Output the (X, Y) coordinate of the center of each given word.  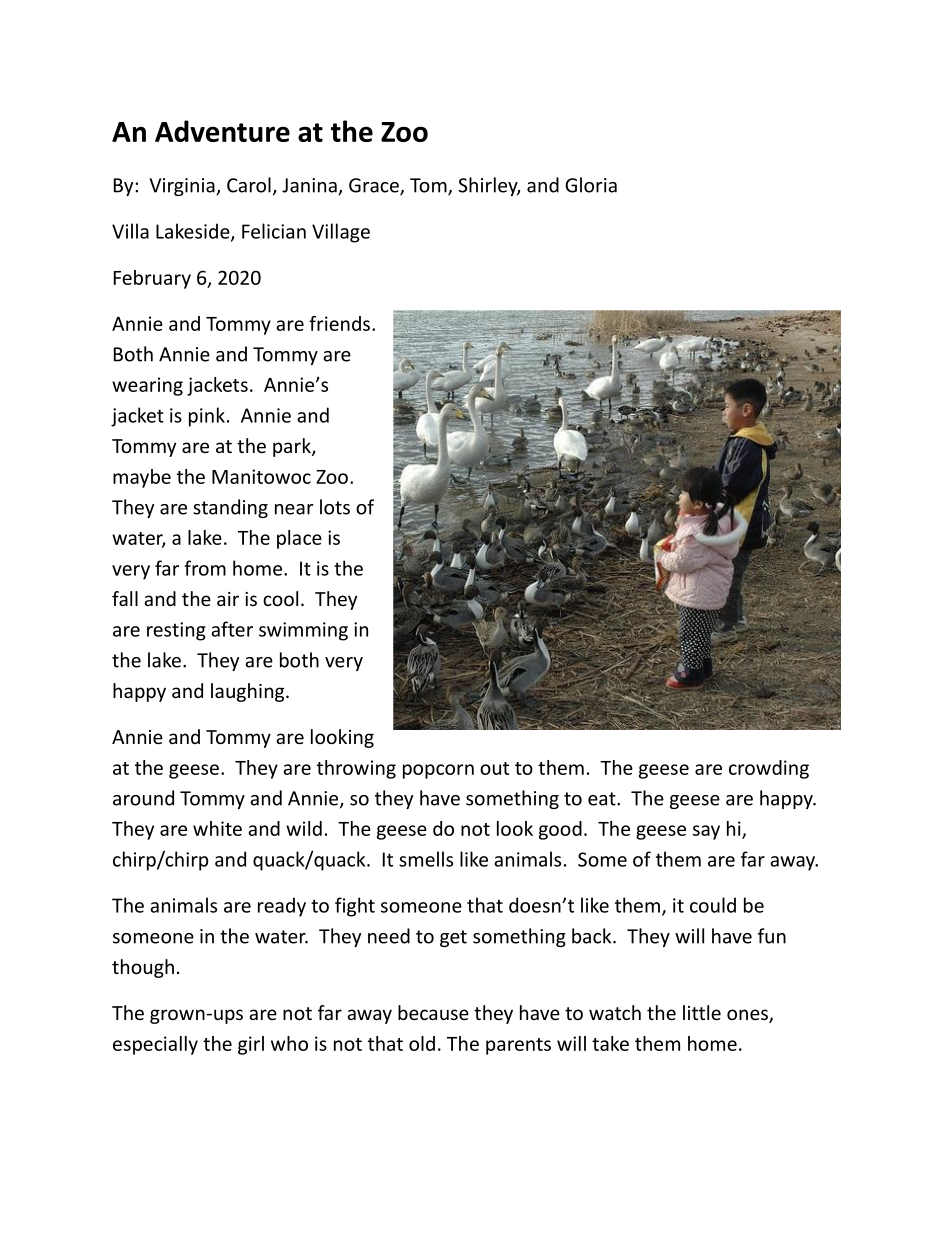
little (702, 1012)
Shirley (489, 186)
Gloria (591, 185)
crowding (769, 769)
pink (207, 417)
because (433, 1012)
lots (335, 507)
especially (155, 1045)
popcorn (438, 771)
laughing (249, 692)
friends (339, 323)
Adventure (222, 131)
